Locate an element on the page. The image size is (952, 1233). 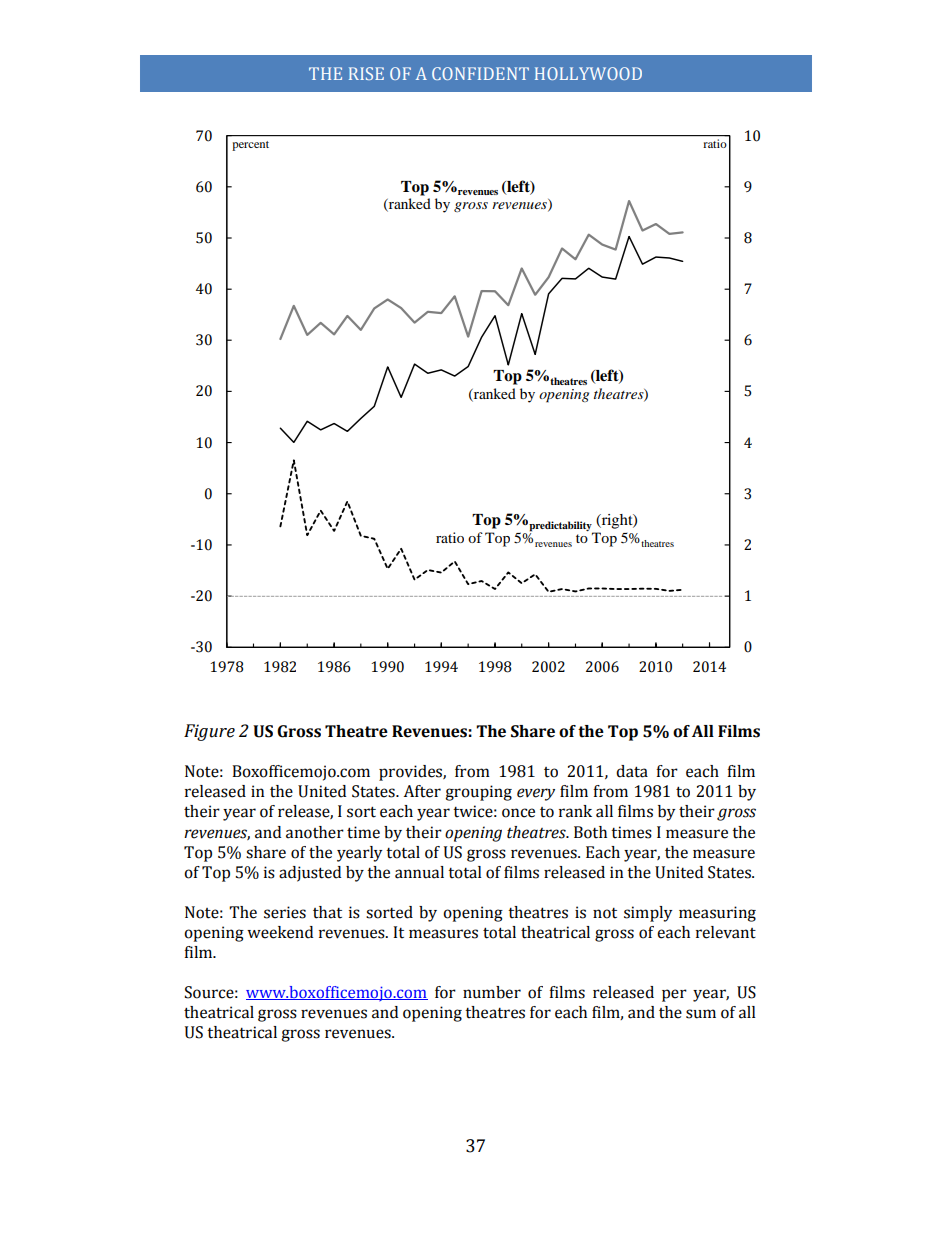
CONFIDENT is located at coordinates (480, 73).
